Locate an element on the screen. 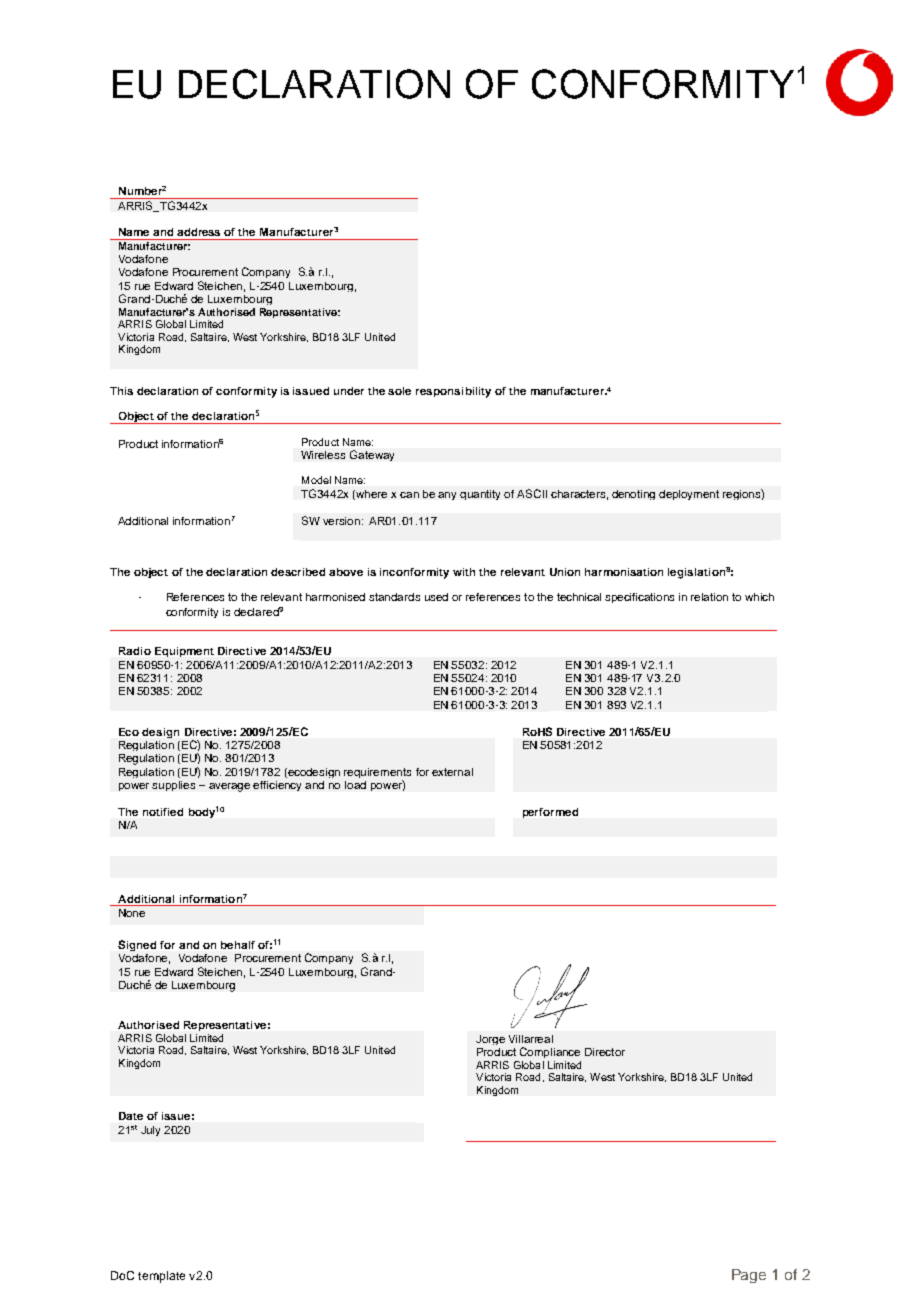 Image resolution: width=924 pixels, height=1308 pixels. Jorge is located at coordinates (490, 1040).
